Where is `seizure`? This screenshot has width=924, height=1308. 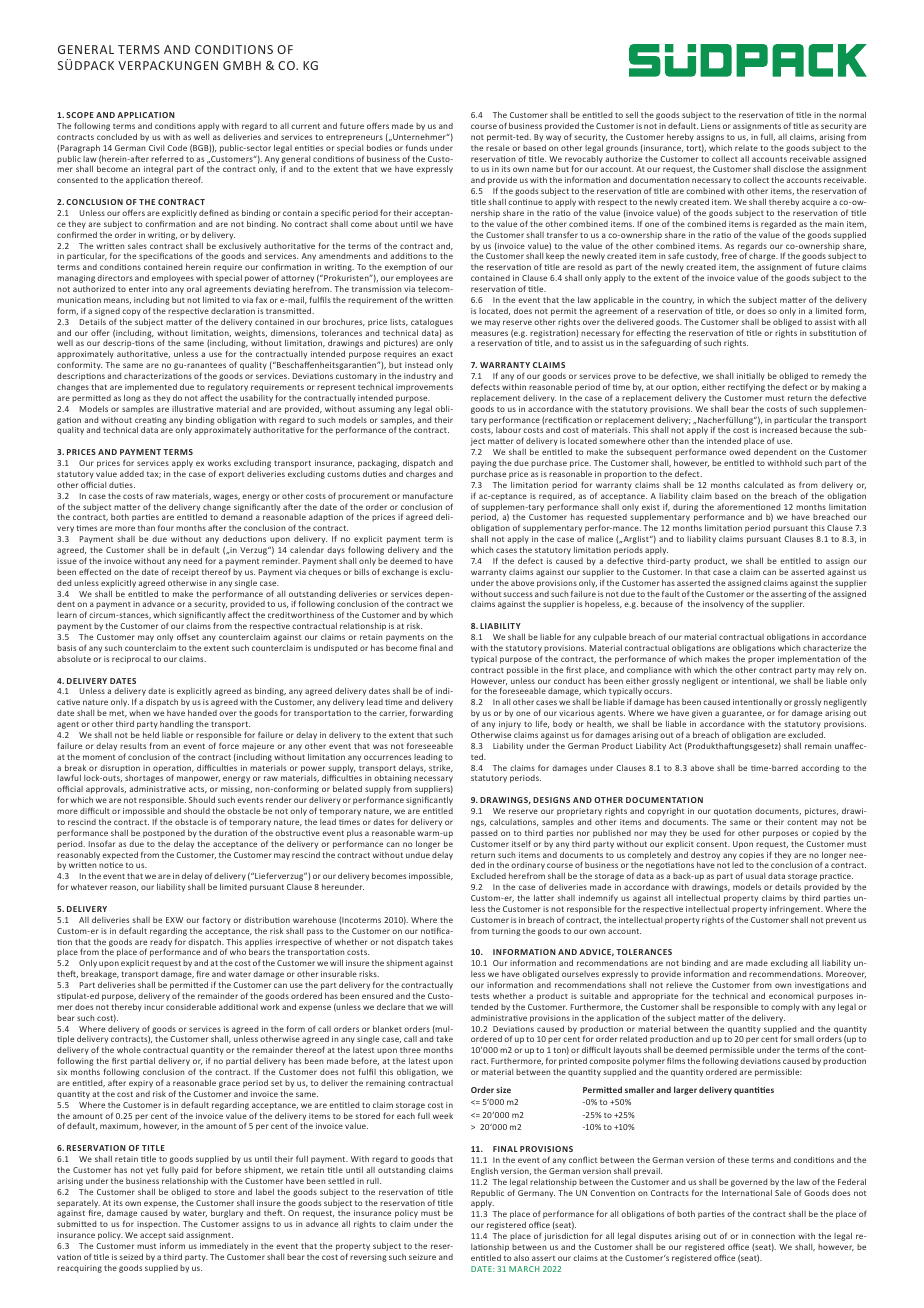
seizure is located at coordinates (422, 1257).
